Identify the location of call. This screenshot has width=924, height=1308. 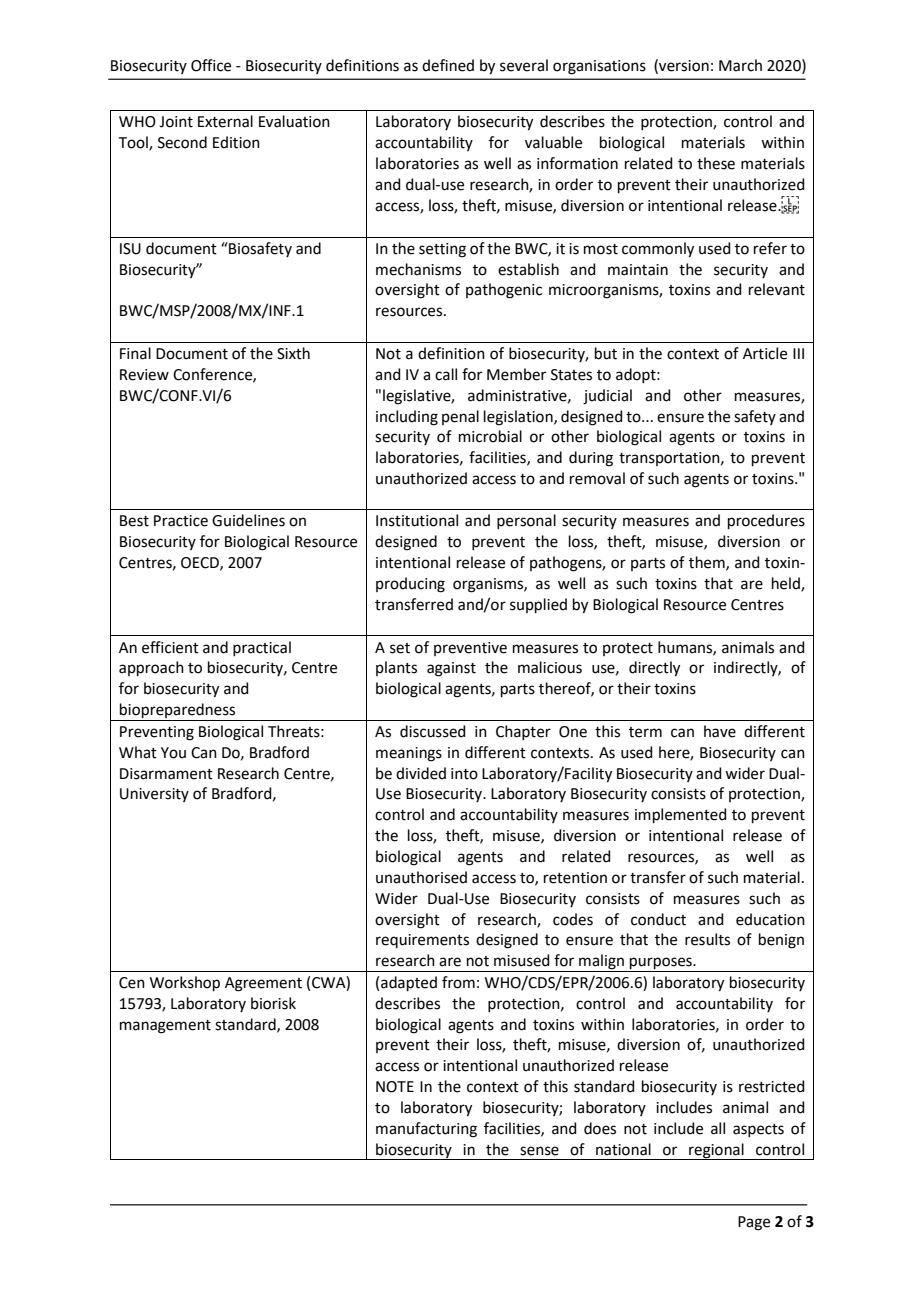
(446, 374).
